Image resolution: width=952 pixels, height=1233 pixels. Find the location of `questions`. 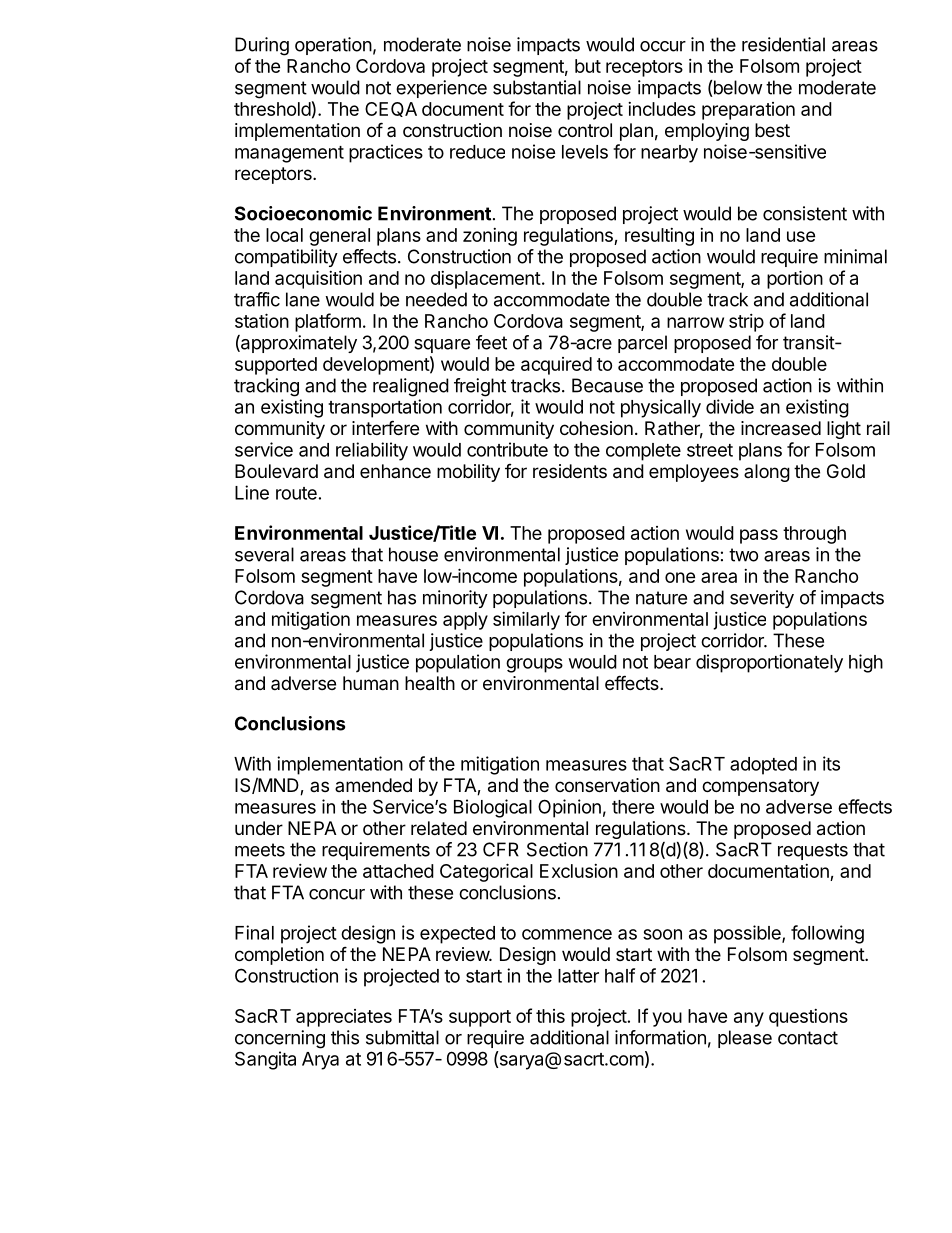

questions is located at coordinates (808, 1018).
